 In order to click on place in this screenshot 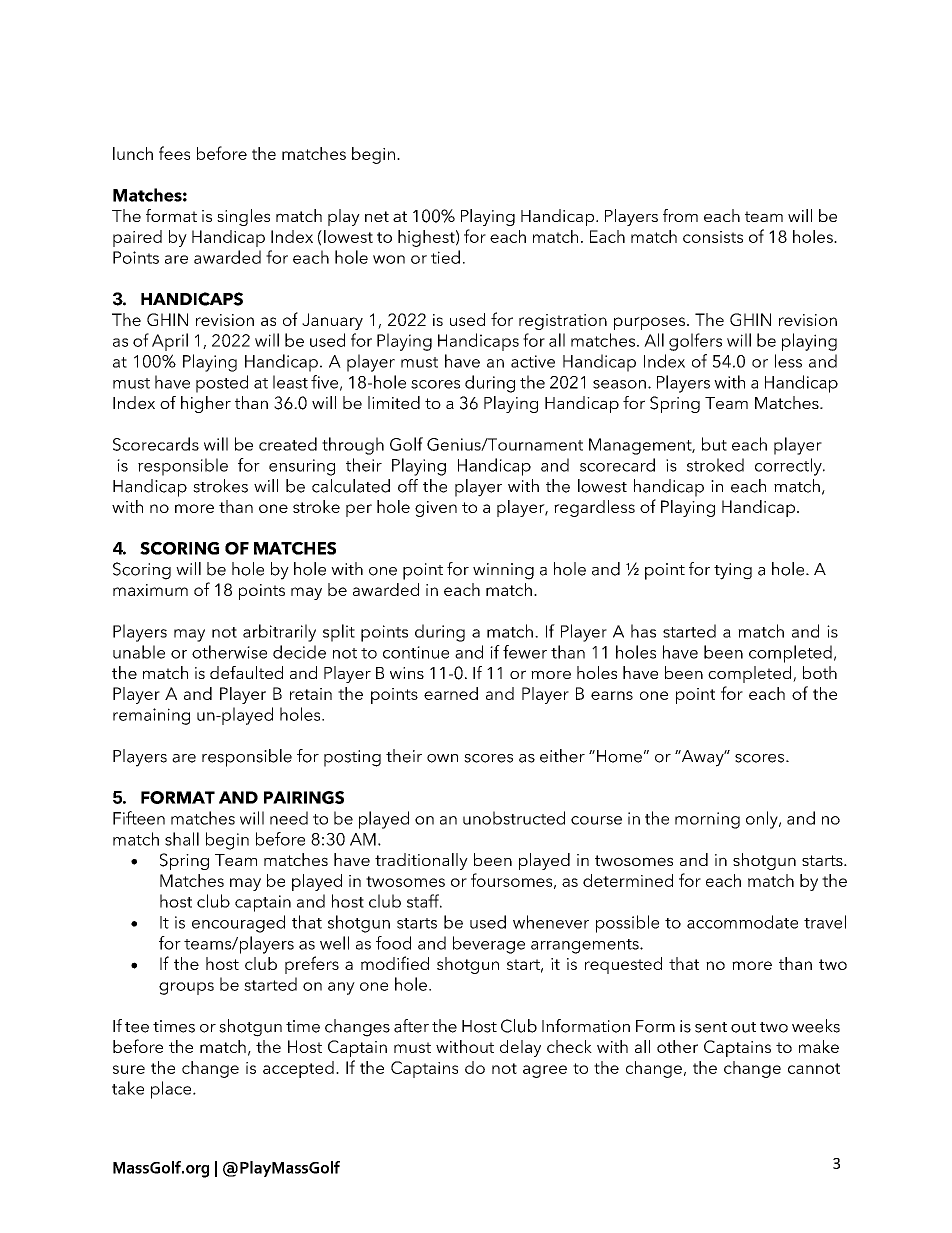, I will do `click(172, 1090)`.
